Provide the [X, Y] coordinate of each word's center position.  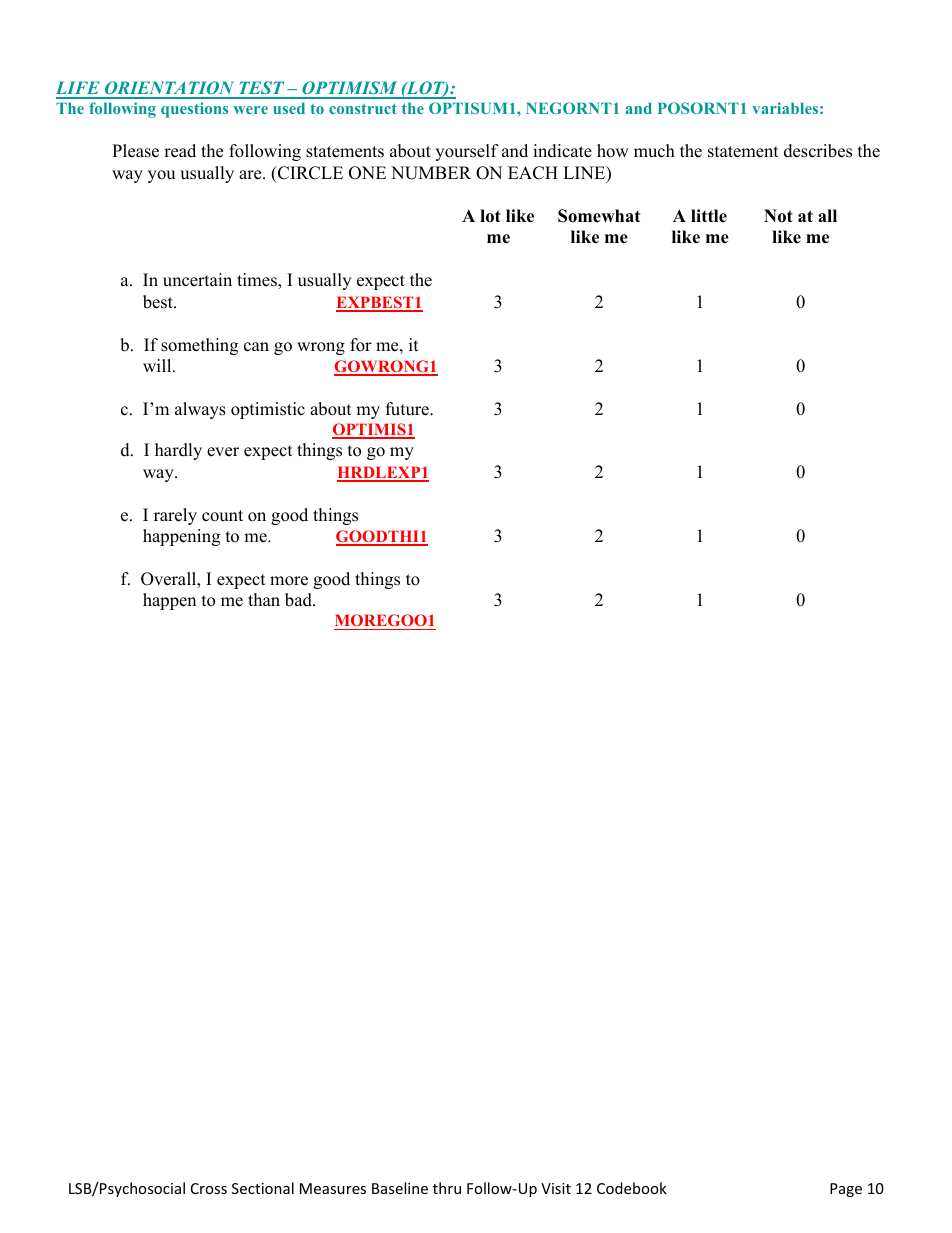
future [408, 409]
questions [194, 110]
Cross [209, 1188]
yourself [467, 152]
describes [818, 151]
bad [299, 600]
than [264, 599]
